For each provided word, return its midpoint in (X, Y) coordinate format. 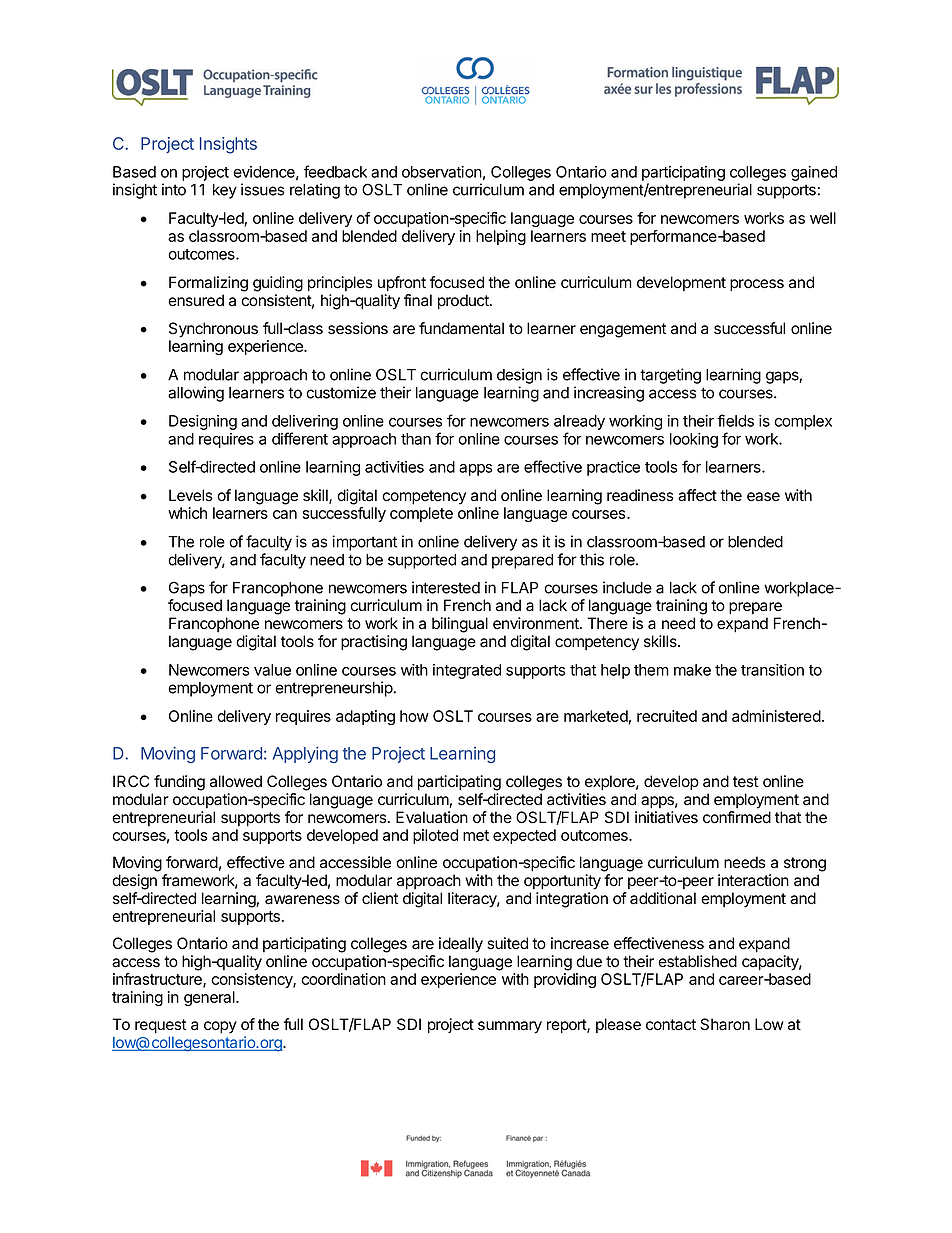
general (210, 998)
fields (735, 420)
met (476, 835)
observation (442, 172)
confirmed (737, 817)
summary (510, 1027)
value (272, 670)
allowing (196, 394)
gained (814, 173)
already (579, 424)
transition (772, 670)
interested (446, 587)
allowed (236, 781)
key (225, 191)
